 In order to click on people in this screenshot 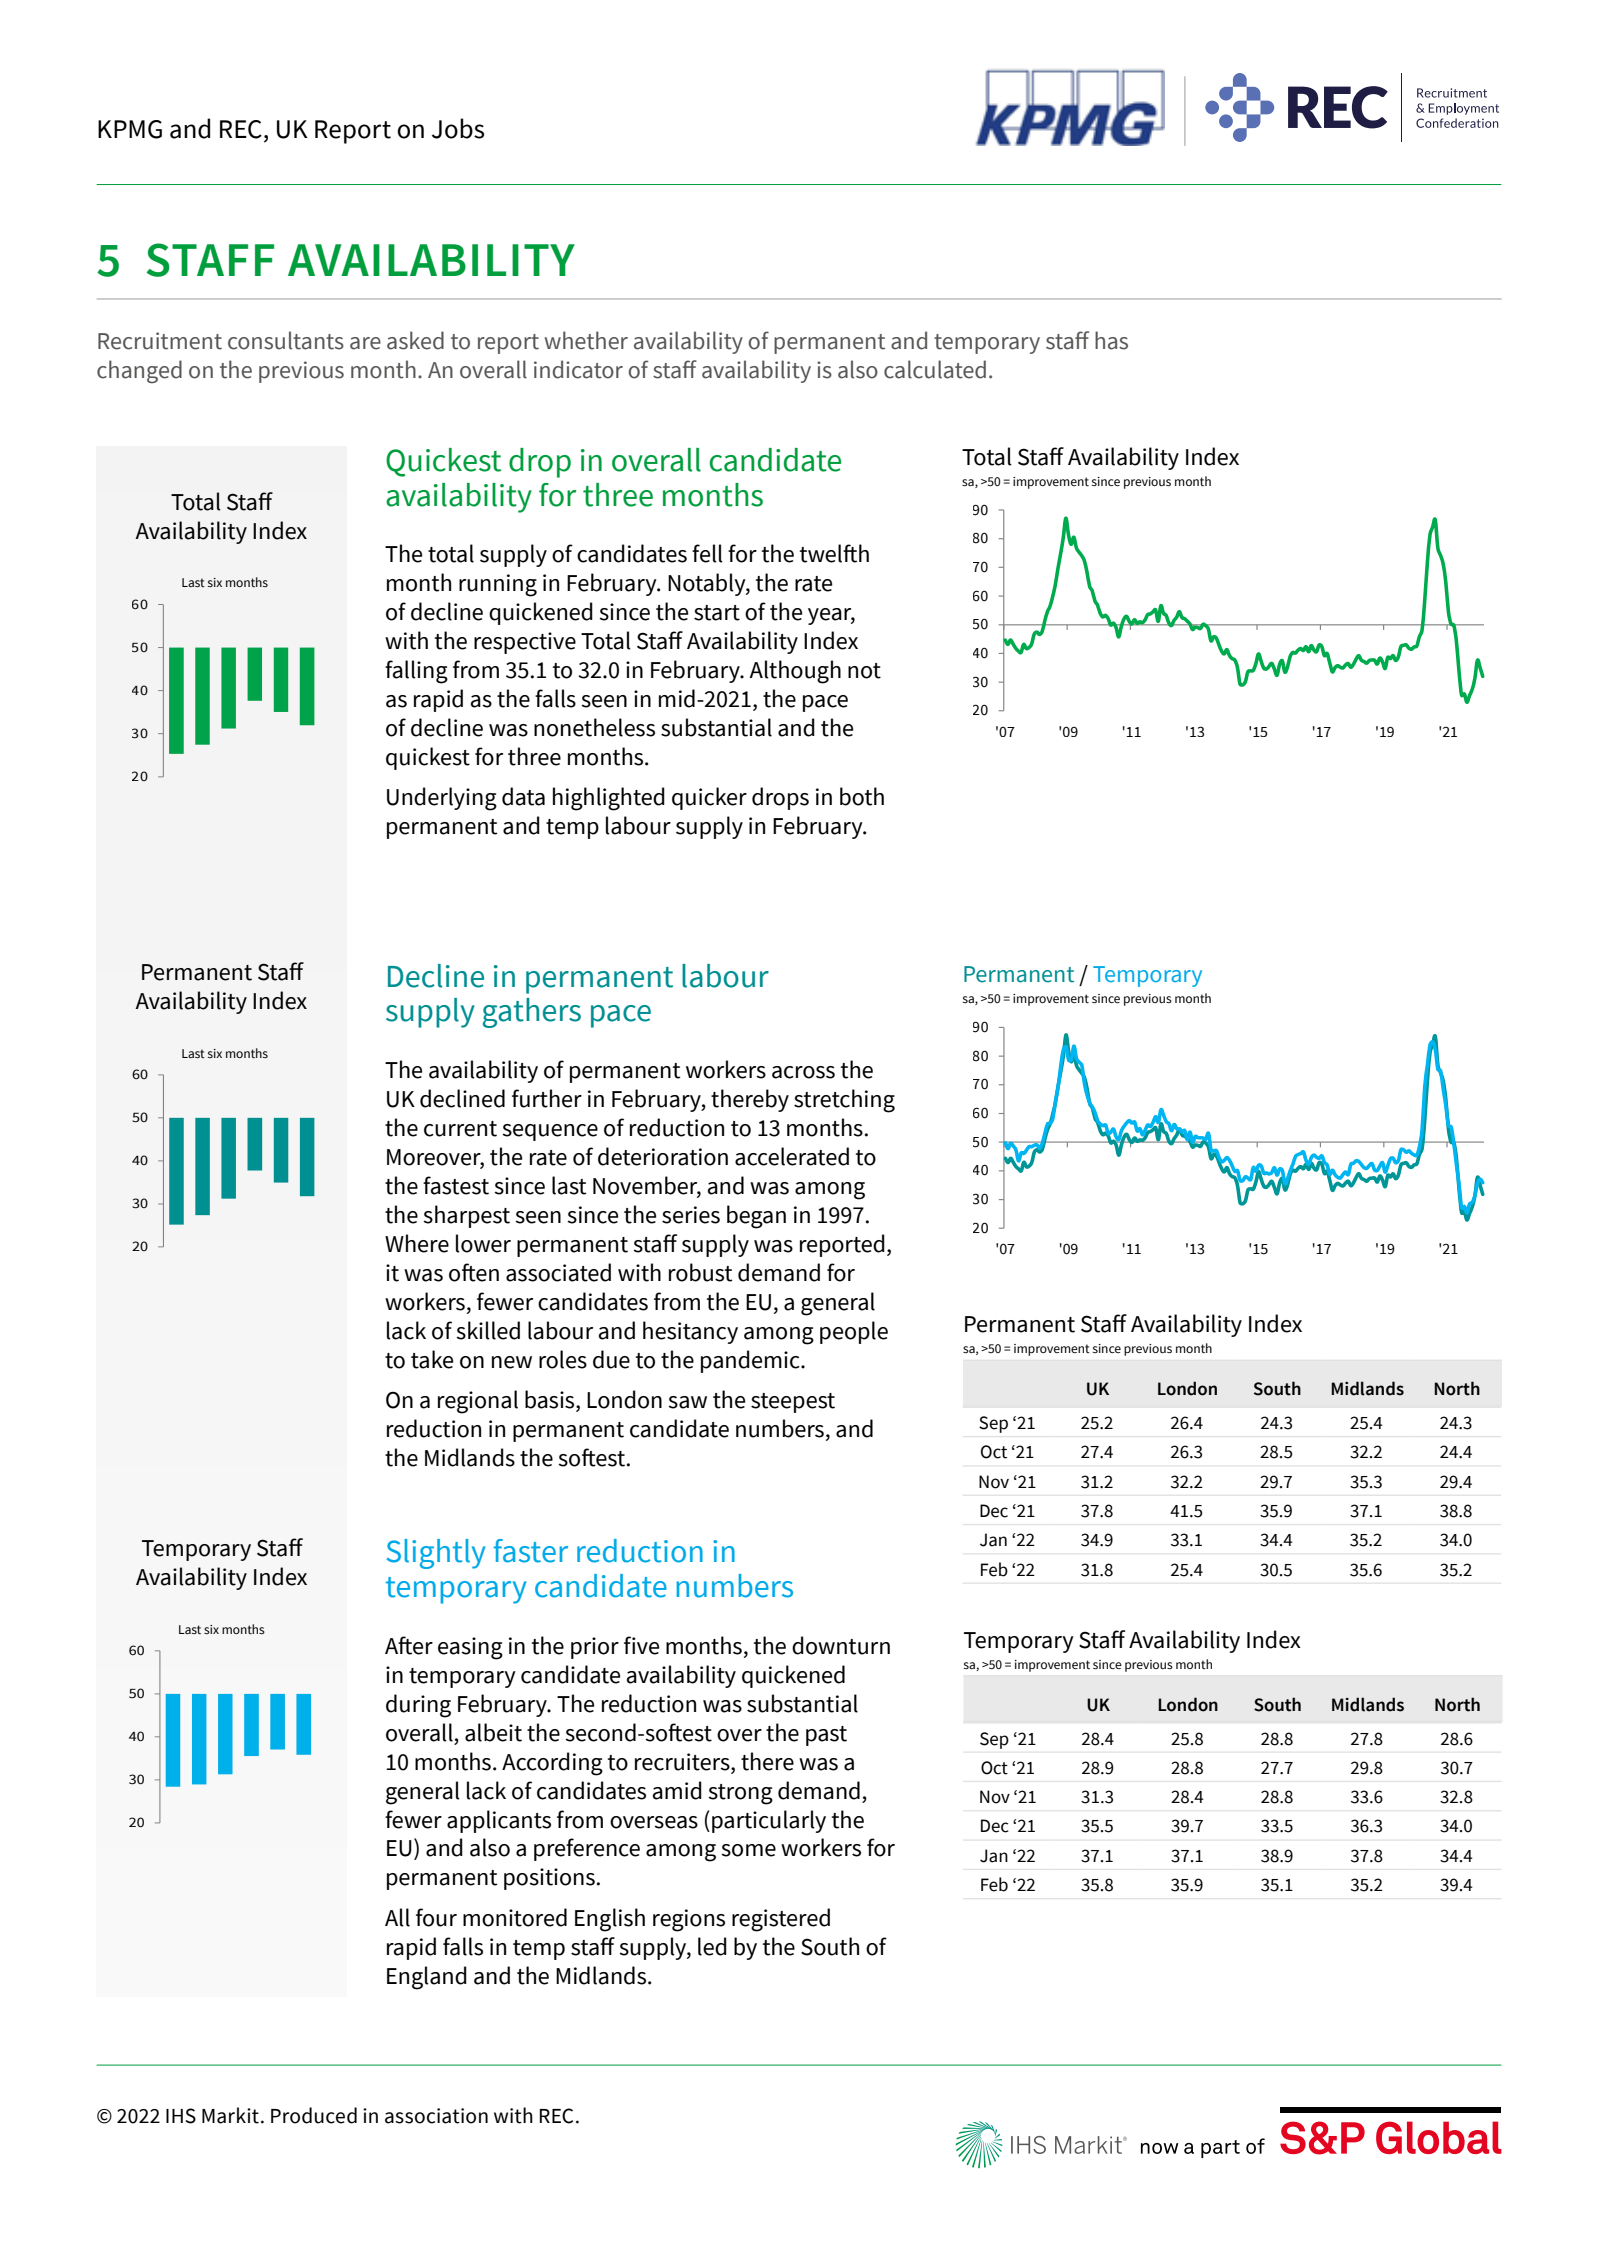, I will do `click(854, 1332)`.
